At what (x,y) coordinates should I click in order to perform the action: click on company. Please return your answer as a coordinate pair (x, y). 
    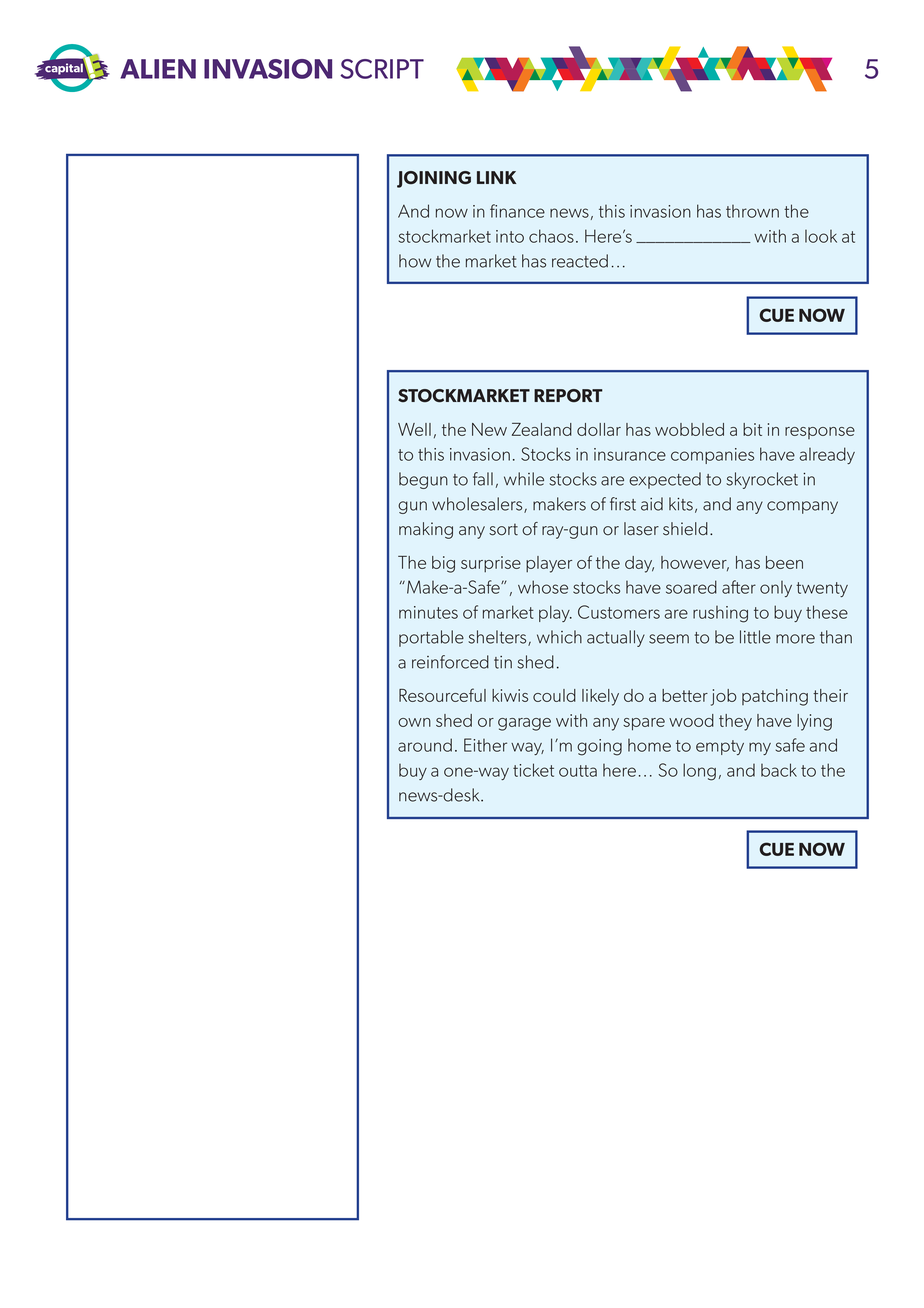
    Looking at the image, I should click on (802, 507).
